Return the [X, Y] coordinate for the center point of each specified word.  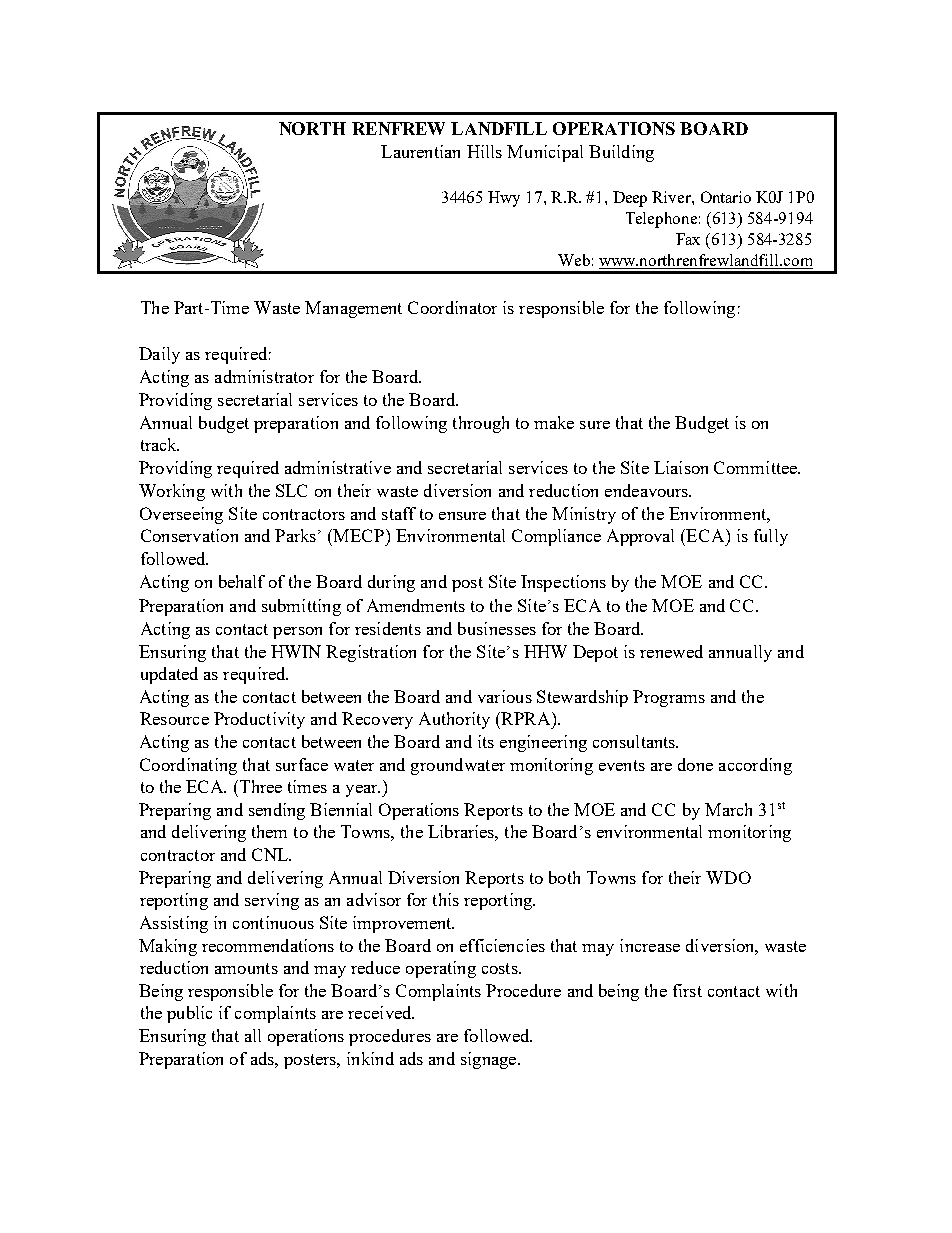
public [189, 1014]
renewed [671, 651]
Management [353, 309]
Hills [484, 151]
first [687, 990]
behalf [242, 581]
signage [490, 1060]
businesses [497, 628]
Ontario [726, 197]
